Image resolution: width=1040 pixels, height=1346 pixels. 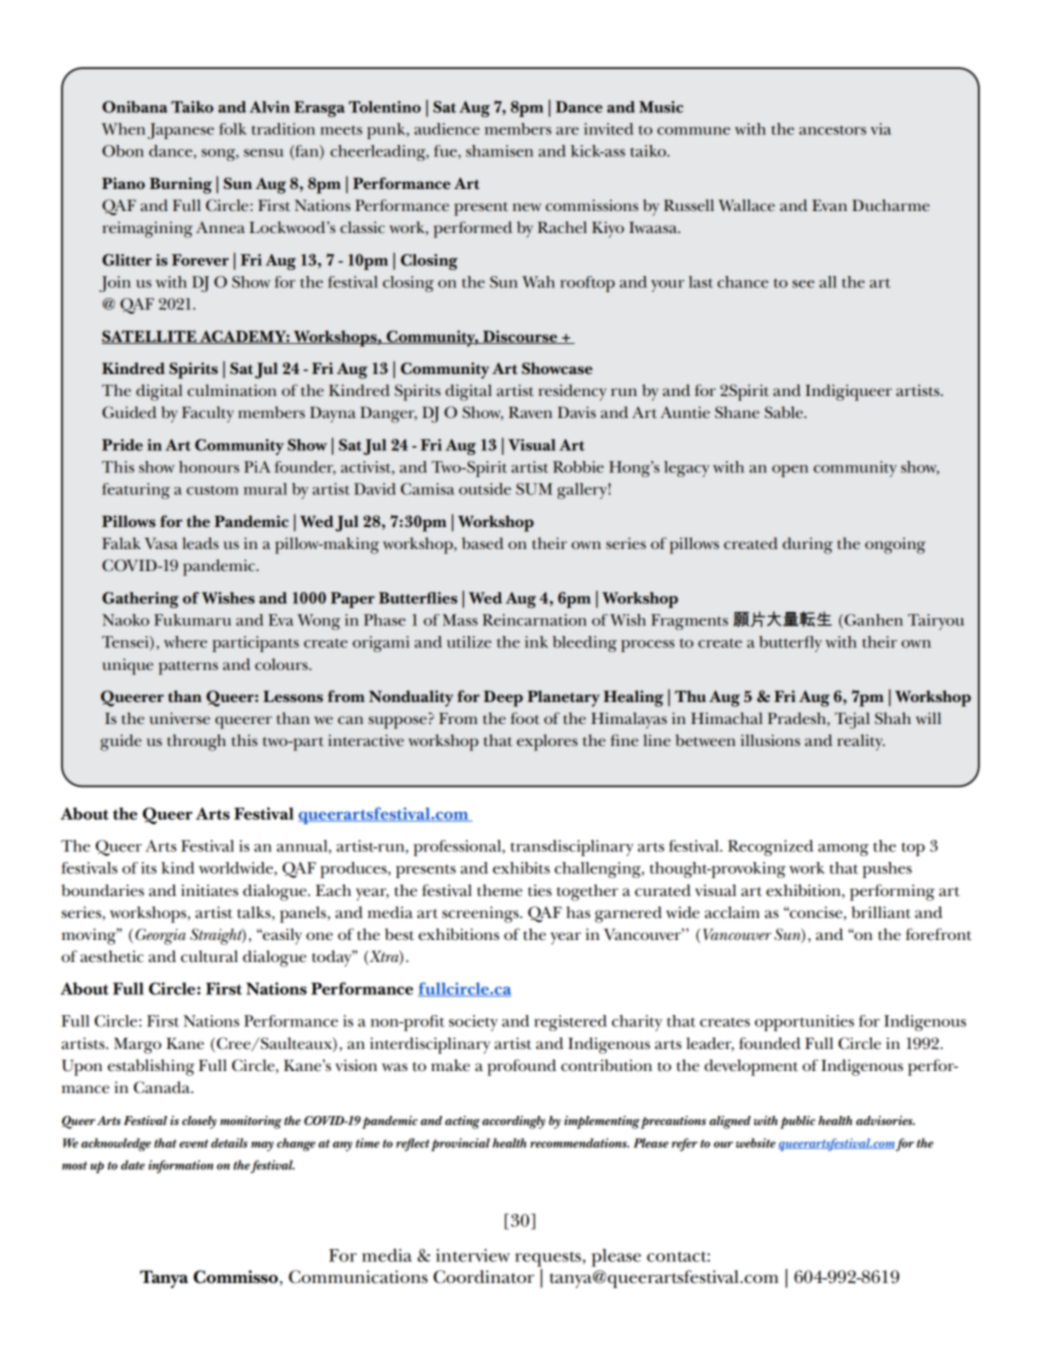 I want to click on Deep, so click(x=503, y=698).
